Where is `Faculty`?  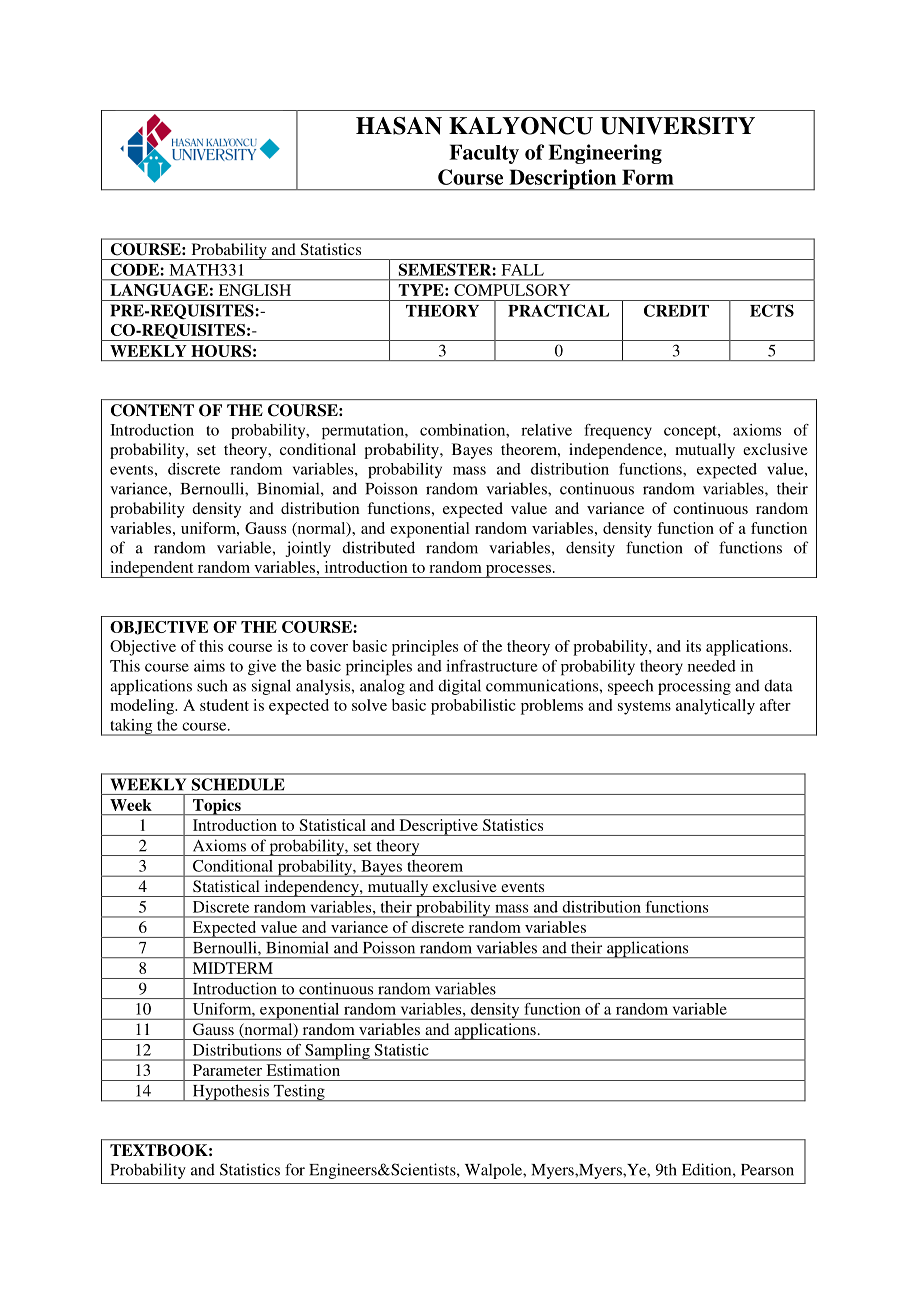
Faculty is located at coordinates (484, 154).
